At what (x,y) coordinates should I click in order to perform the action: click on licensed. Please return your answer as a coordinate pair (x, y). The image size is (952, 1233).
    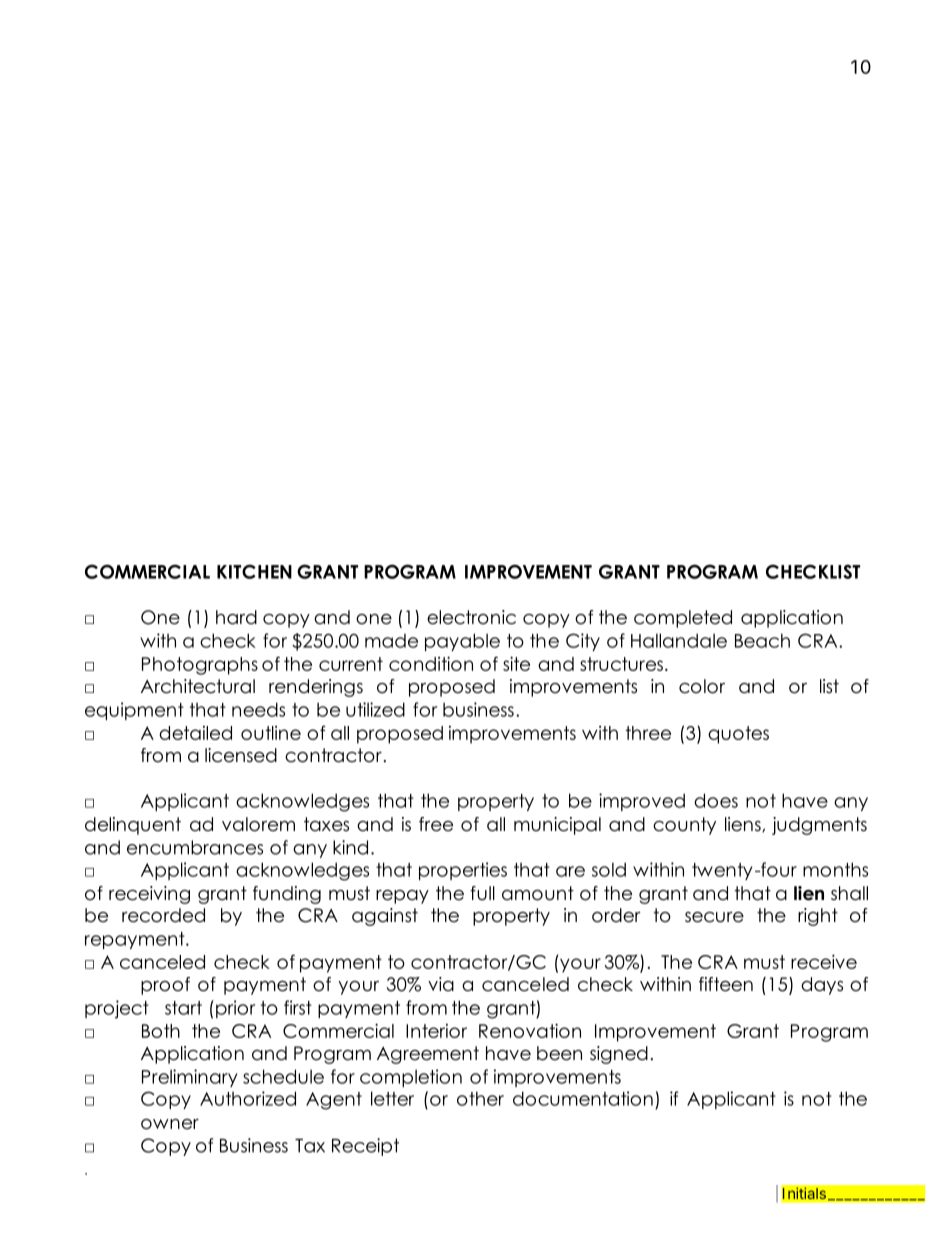
    Looking at the image, I should click on (241, 755).
